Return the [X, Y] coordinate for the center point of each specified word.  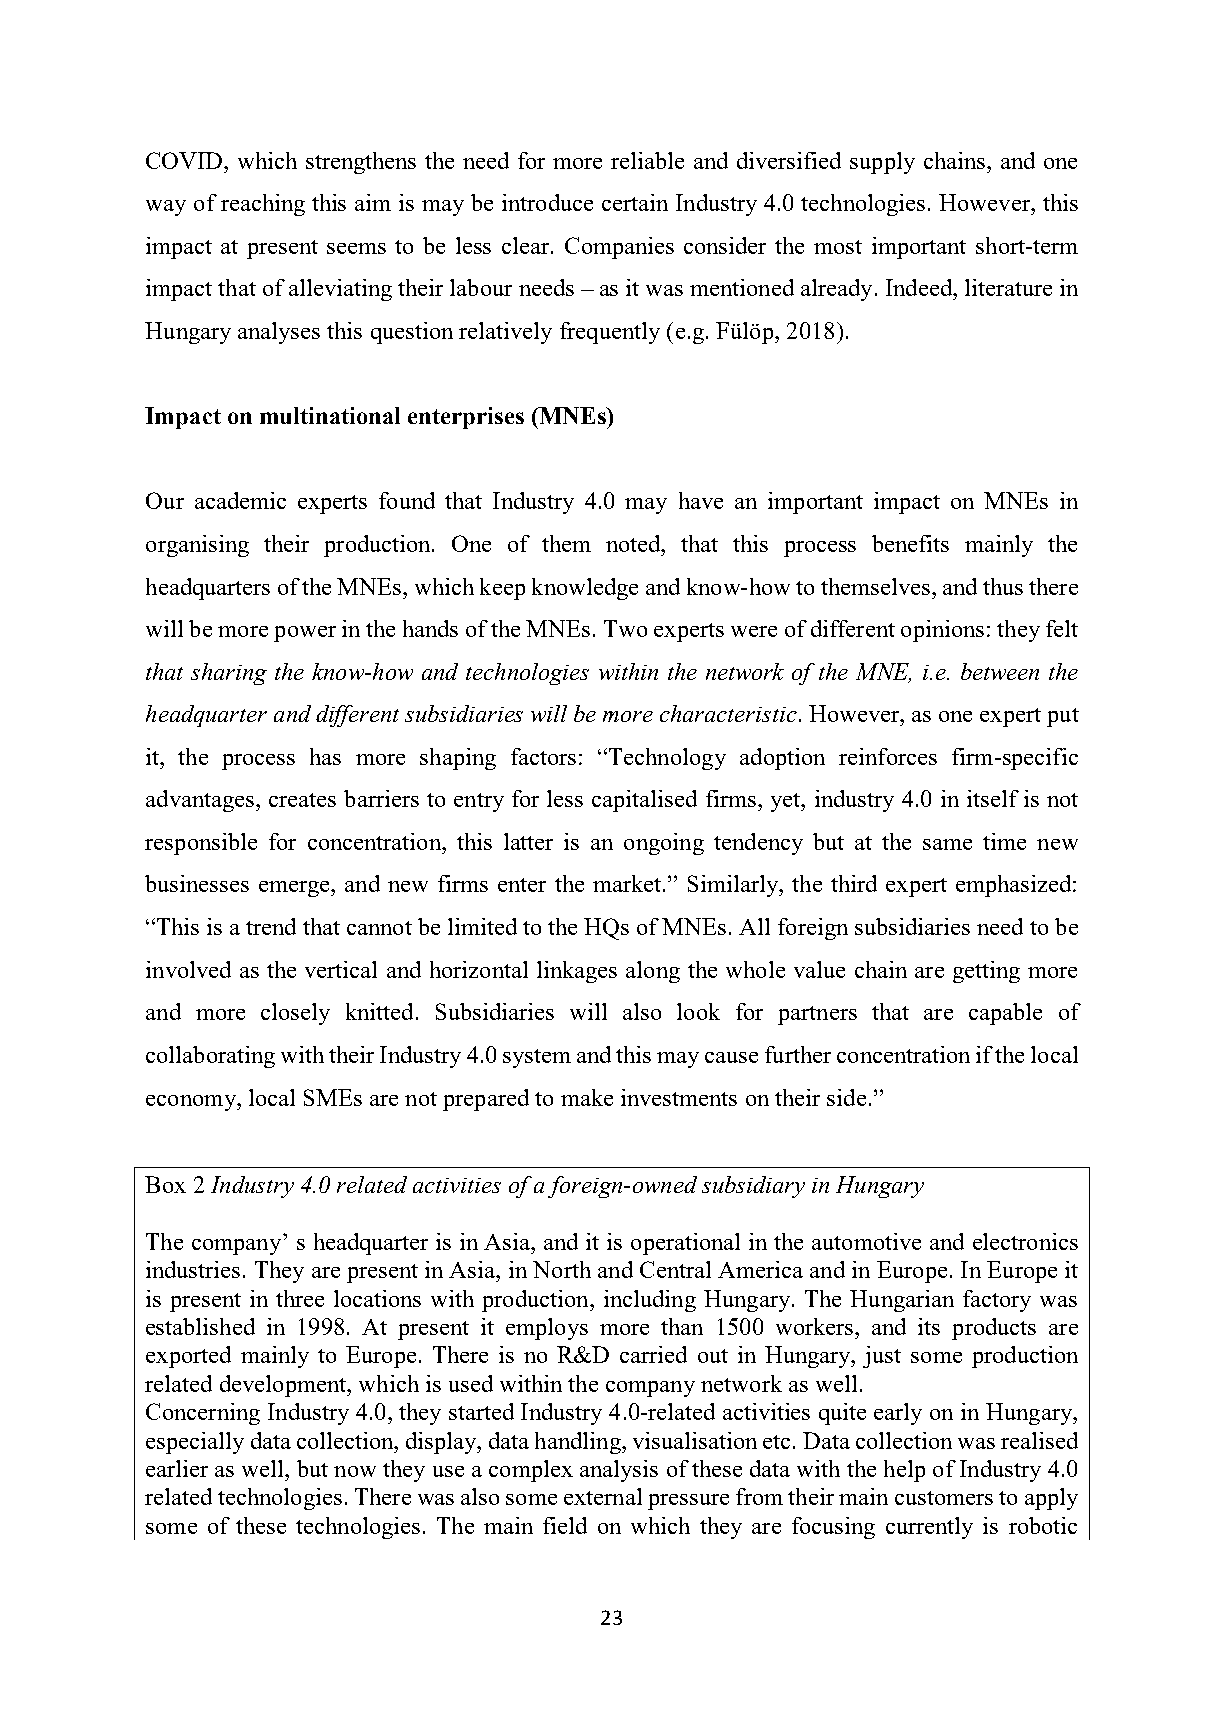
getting [986, 972]
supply [882, 163]
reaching [263, 205]
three [300, 1298]
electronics [1025, 1241]
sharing [229, 674]
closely [295, 1014]
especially [195, 1443]
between [1000, 671]
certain [635, 202]
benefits [910, 543]
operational [685, 1244]
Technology [666, 759]
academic [240, 500]
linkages [577, 972]
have [701, 500]
